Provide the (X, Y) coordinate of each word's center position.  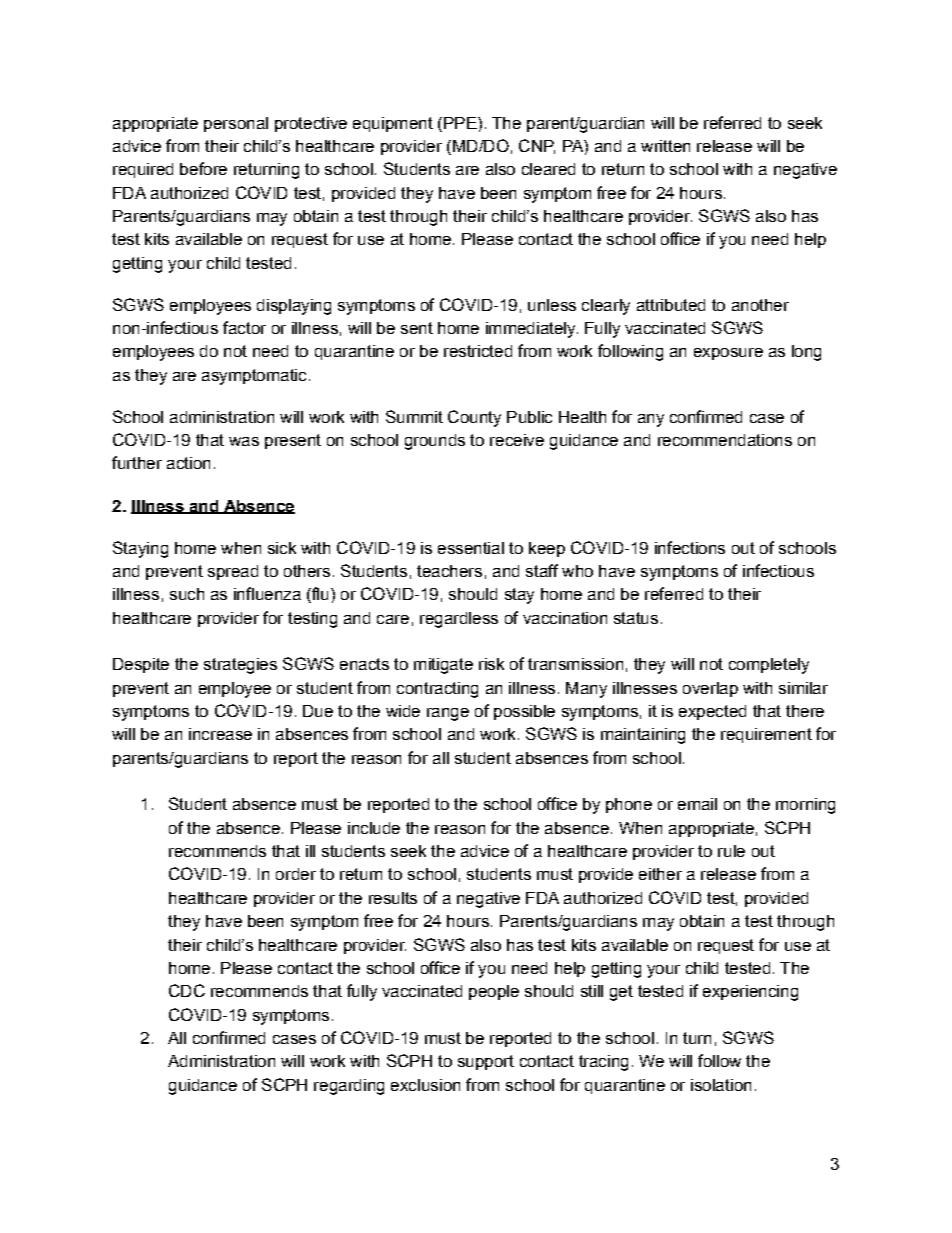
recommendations (725, 440)
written (665, 146)
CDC (187, 990)
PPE (461, 123)
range (448, 714)
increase (220, 734)
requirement (766, 735)
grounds (435, 442)
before (203, 168)
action (188, 463)
